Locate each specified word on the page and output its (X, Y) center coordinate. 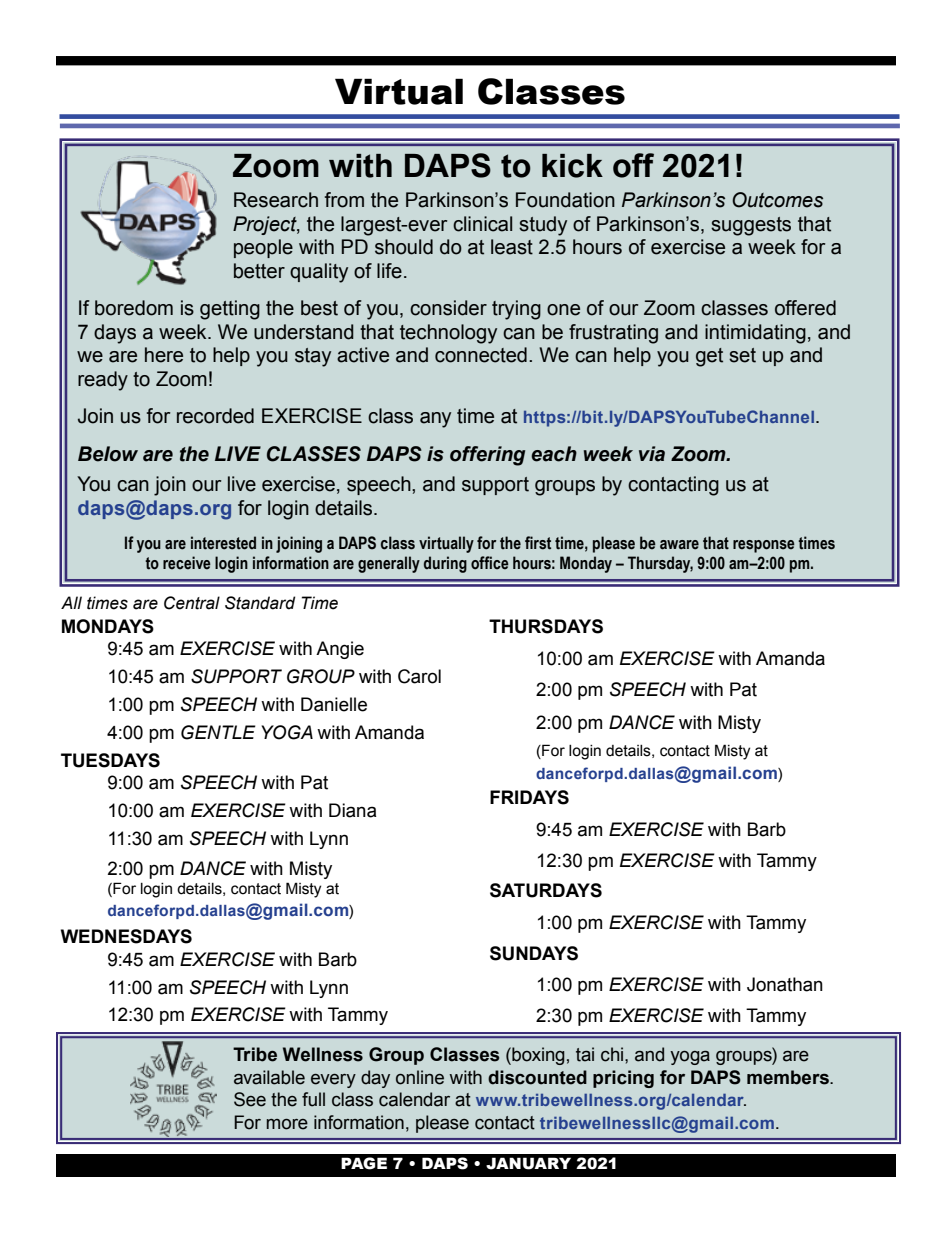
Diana (353, 810)
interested (223, 543)
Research (276, 200)
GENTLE (218, 732)
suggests (751, 226)
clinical (482, 224)
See (250, 1099)
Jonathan (785, 984)
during (445, 564)
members (789, 1077)
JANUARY (528, 1163)
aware (679, 545)
